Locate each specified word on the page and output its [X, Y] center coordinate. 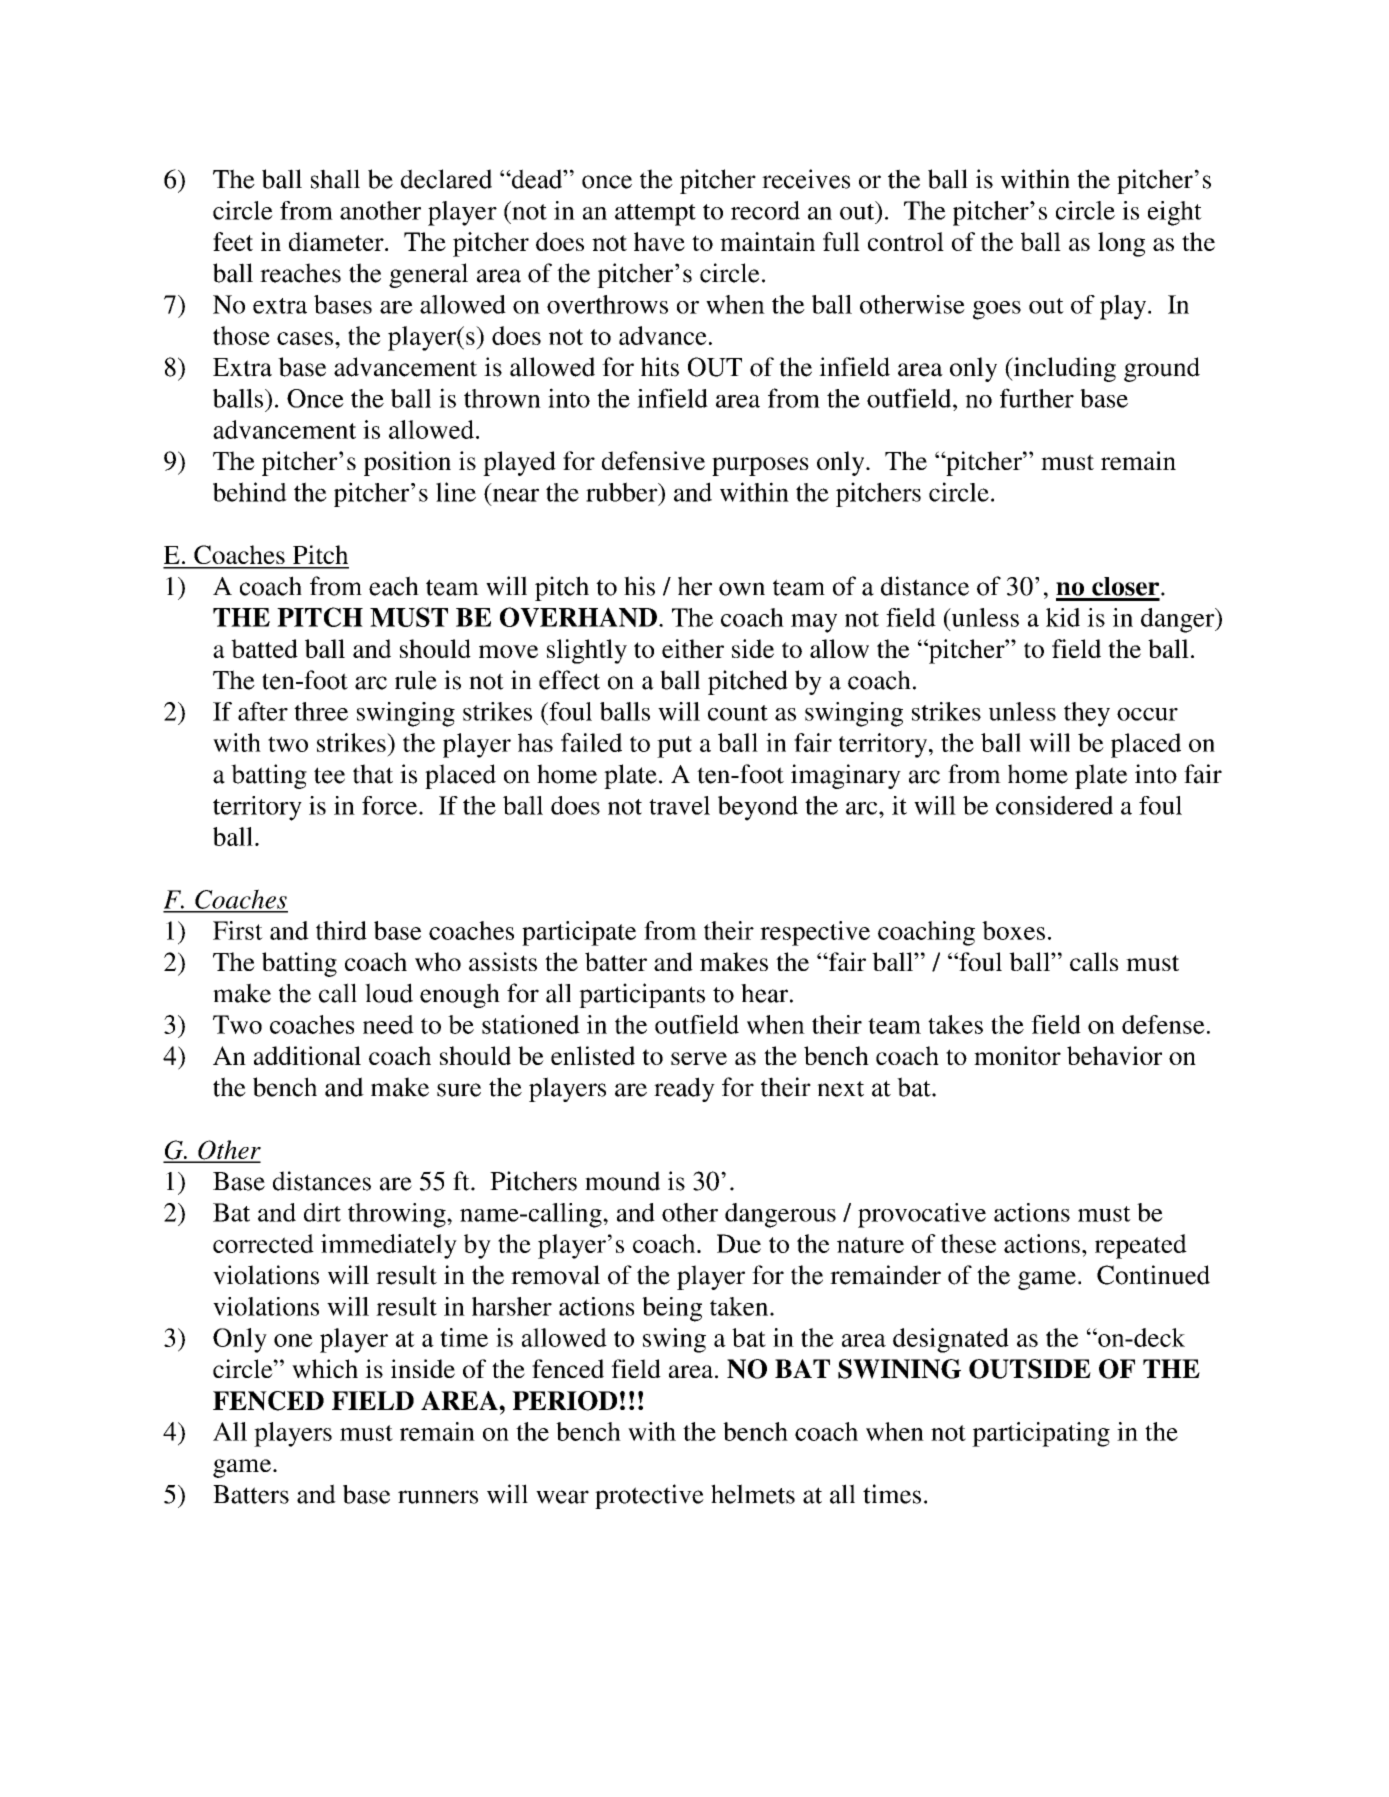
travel [679, 805]
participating [1041, 1434]
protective [649, 1496]
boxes [1013, 930]
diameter [337, 241]
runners [438, 1497]
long [1121, 244]
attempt [655, 215]
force [391, 805]
